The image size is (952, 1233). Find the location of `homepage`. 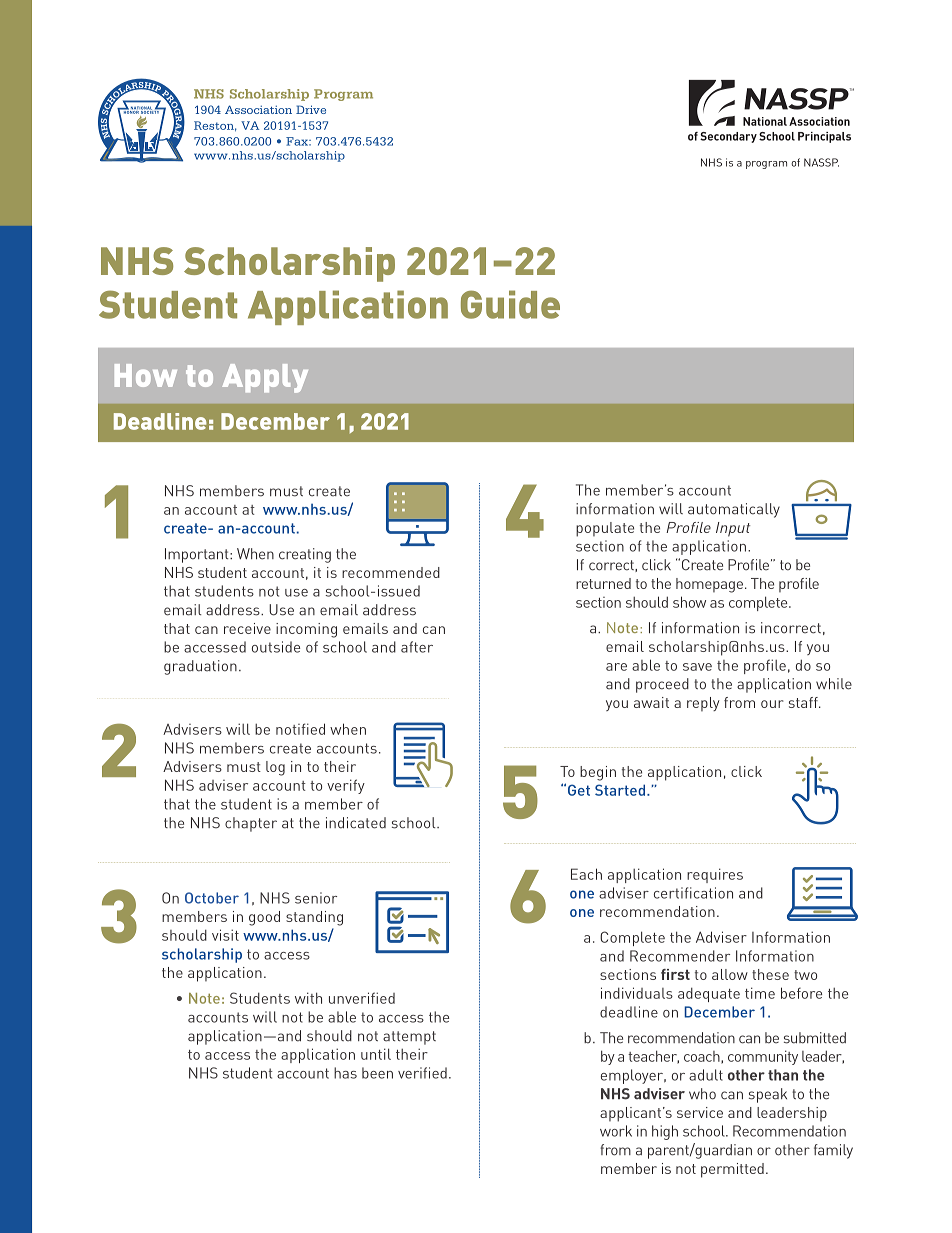

homepage is located at coordinates (709, 585).
